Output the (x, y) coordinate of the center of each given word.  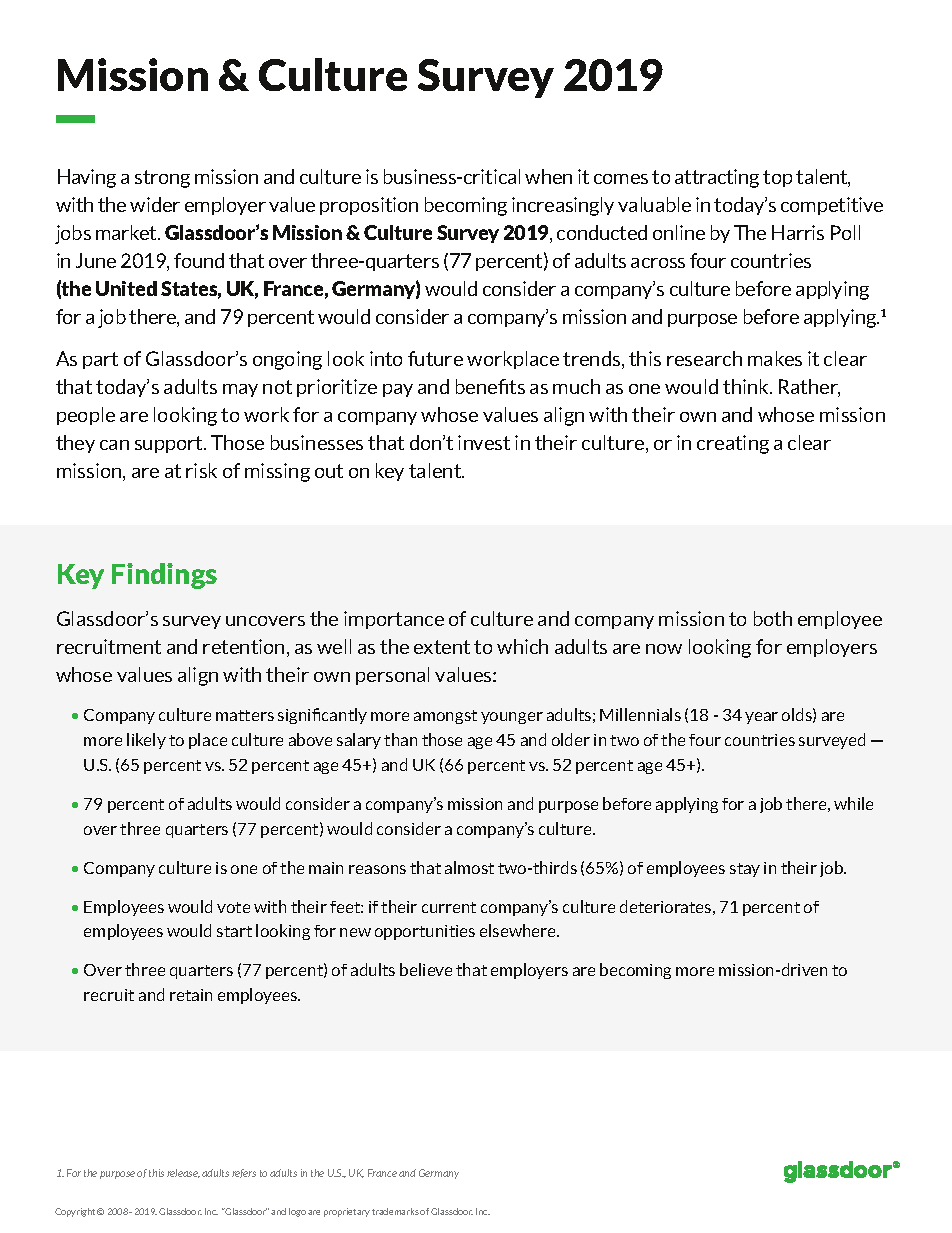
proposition (369, 206)
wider (155, 204)
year (761, 718)
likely (146, 741)
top (777, 178)
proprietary (347, 1212)
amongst (445, 717)
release (183, 1173)
